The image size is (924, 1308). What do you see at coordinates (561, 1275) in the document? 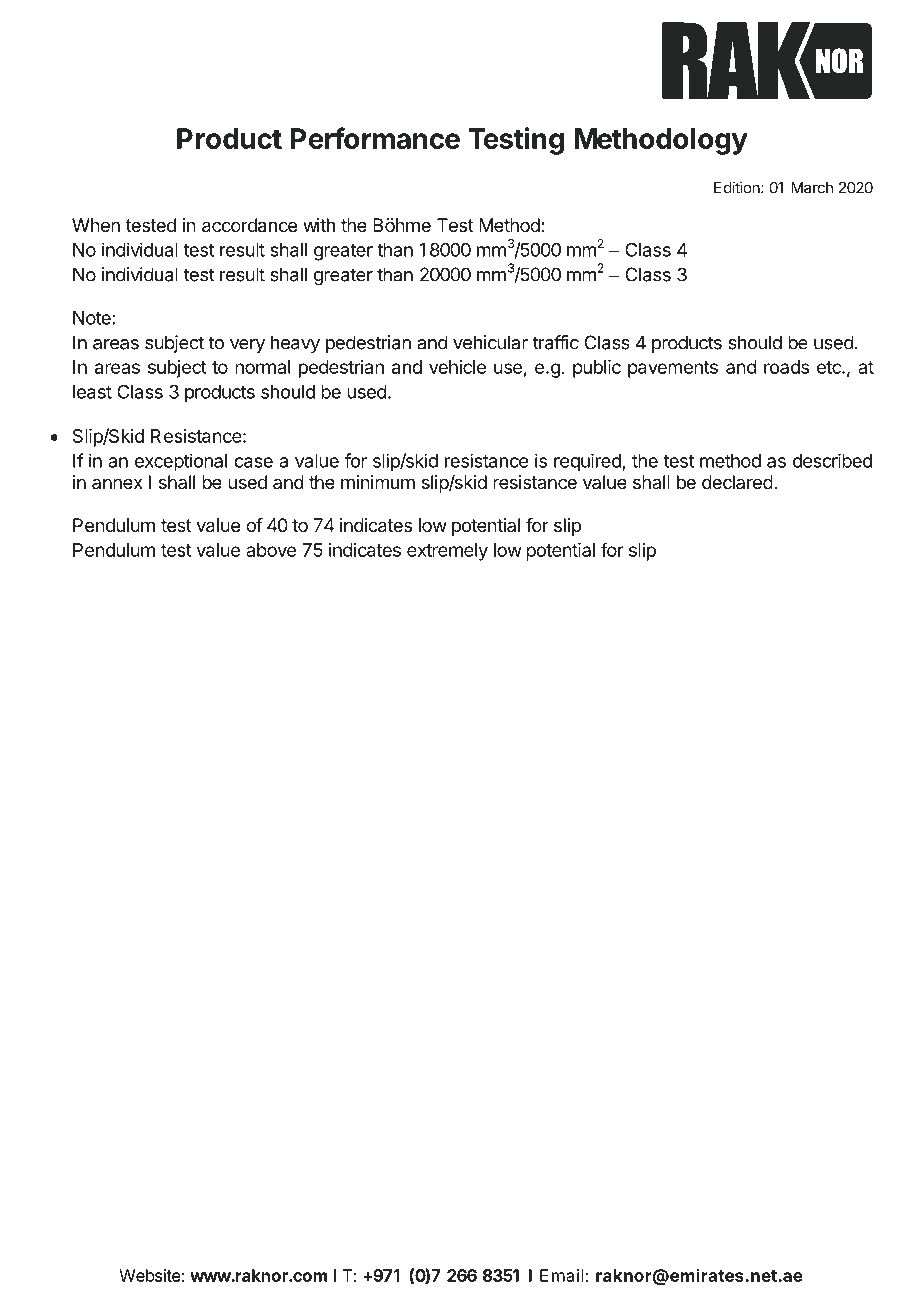
I see `Email` at bounding box center [561, 1275].
